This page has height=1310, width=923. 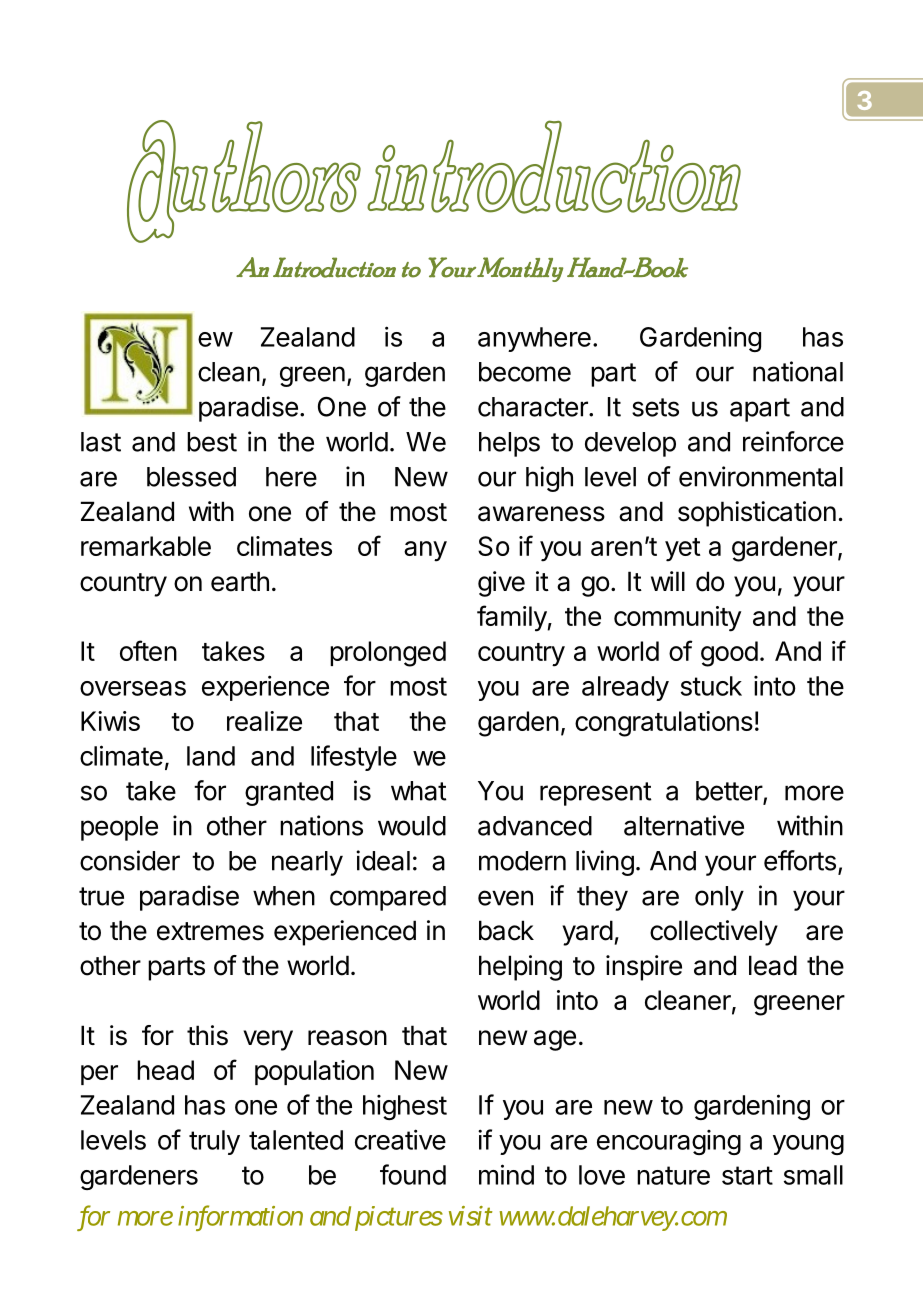 I want to click on lead, so click(x=773, y=965).
